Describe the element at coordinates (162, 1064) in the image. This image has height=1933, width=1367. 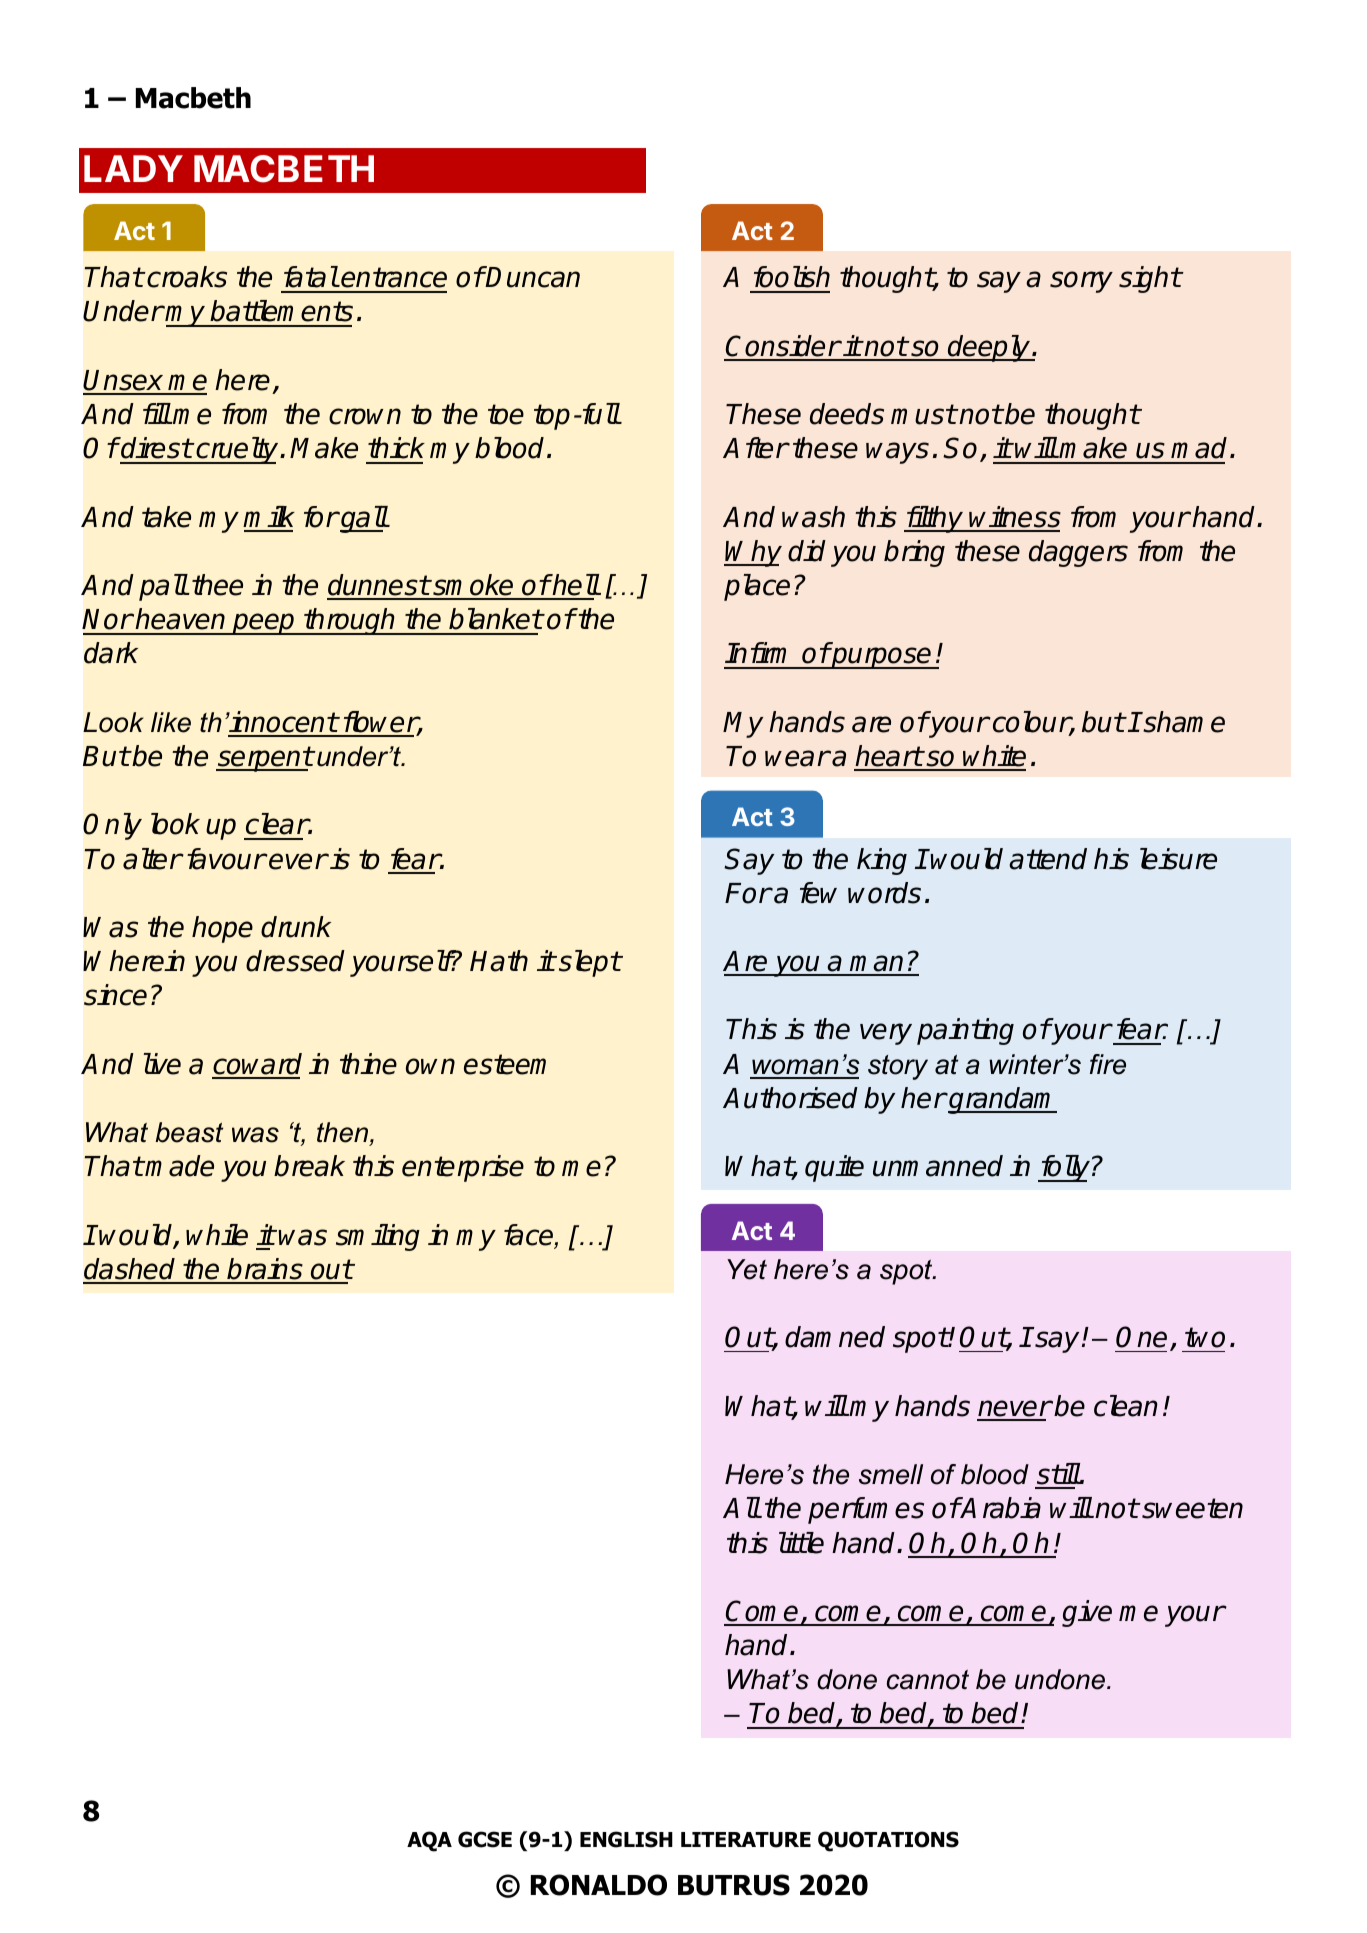
I see `live` at that location.
